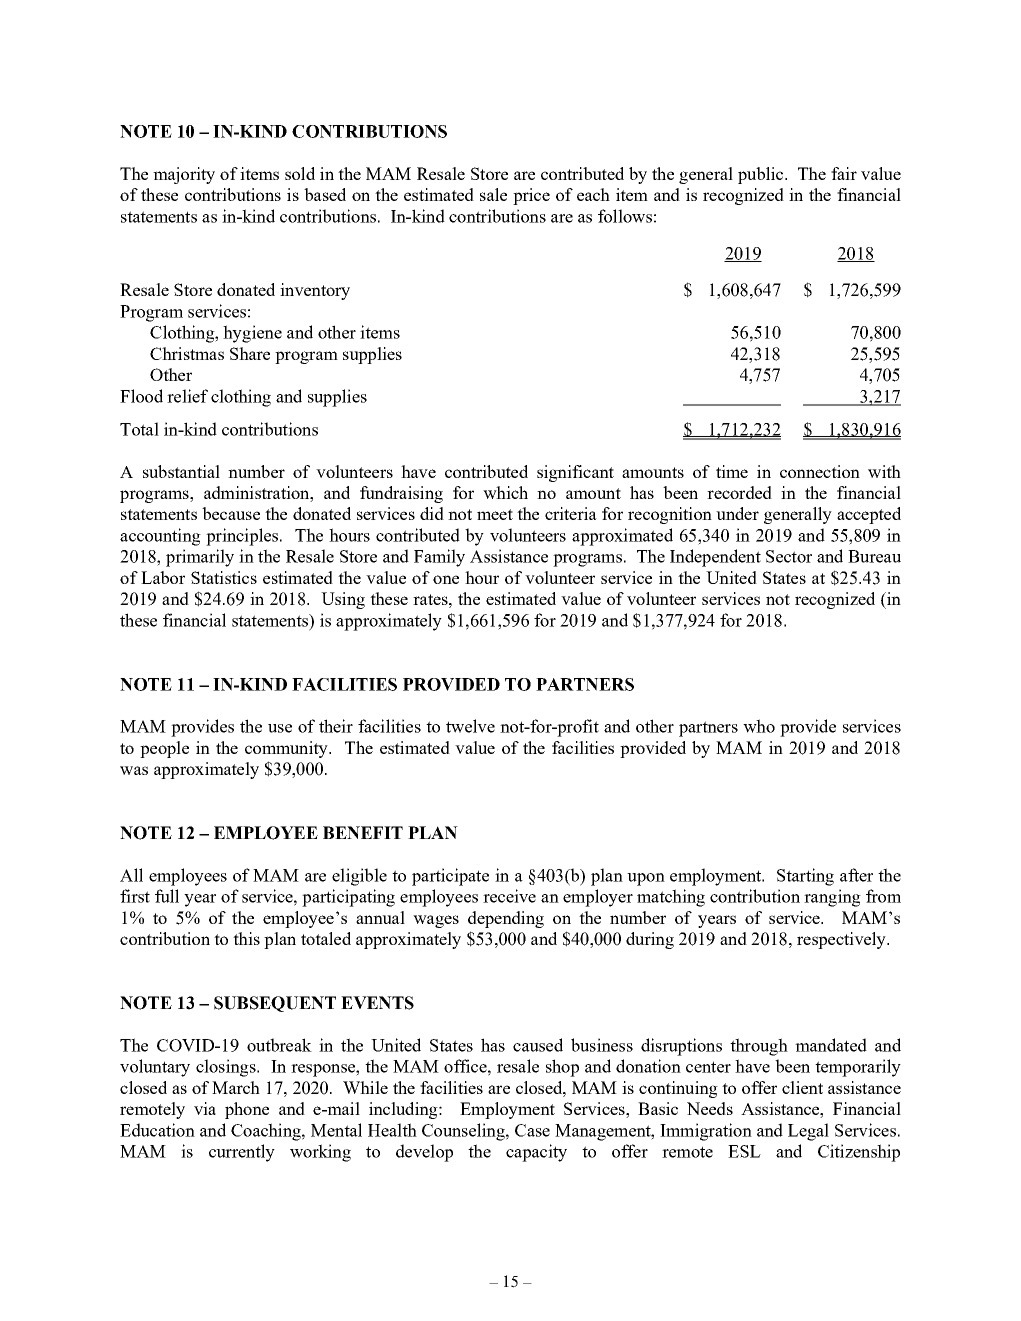 This document has width=1021, height=1321. What do you see at coordinates (231, 513) in the document?
I see `because` at bounding box center [231, 513].
